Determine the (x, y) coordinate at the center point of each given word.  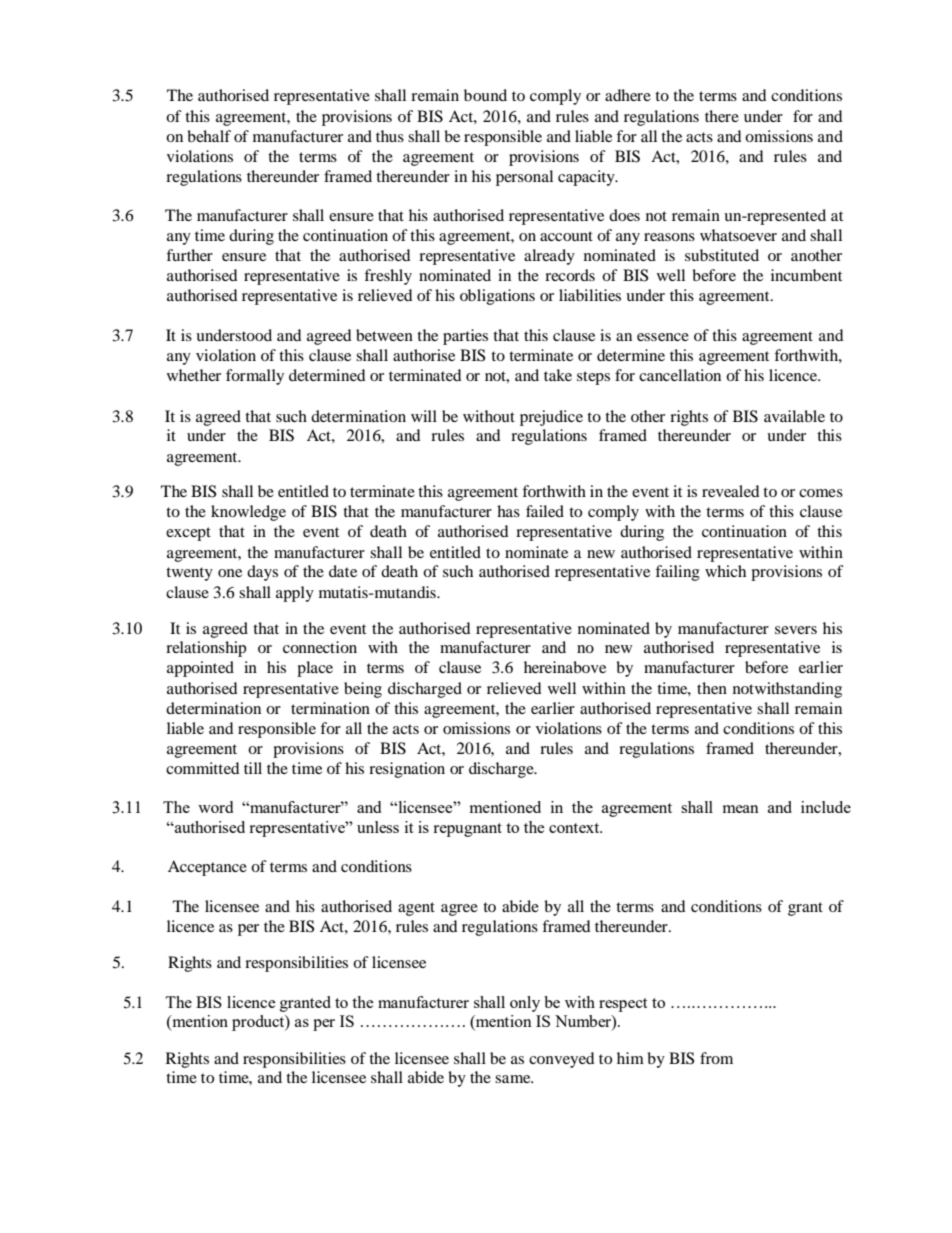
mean (741, 809)
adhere (628, 95)
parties (465, 337)
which (725, 571)
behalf (209, 136)
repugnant (467, 830)
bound (485, 95)
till (253, 768)
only (525, 1004)
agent (416, 909)
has (508, 511)
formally (255, 377)
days (262, 573)
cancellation (680, 375)
